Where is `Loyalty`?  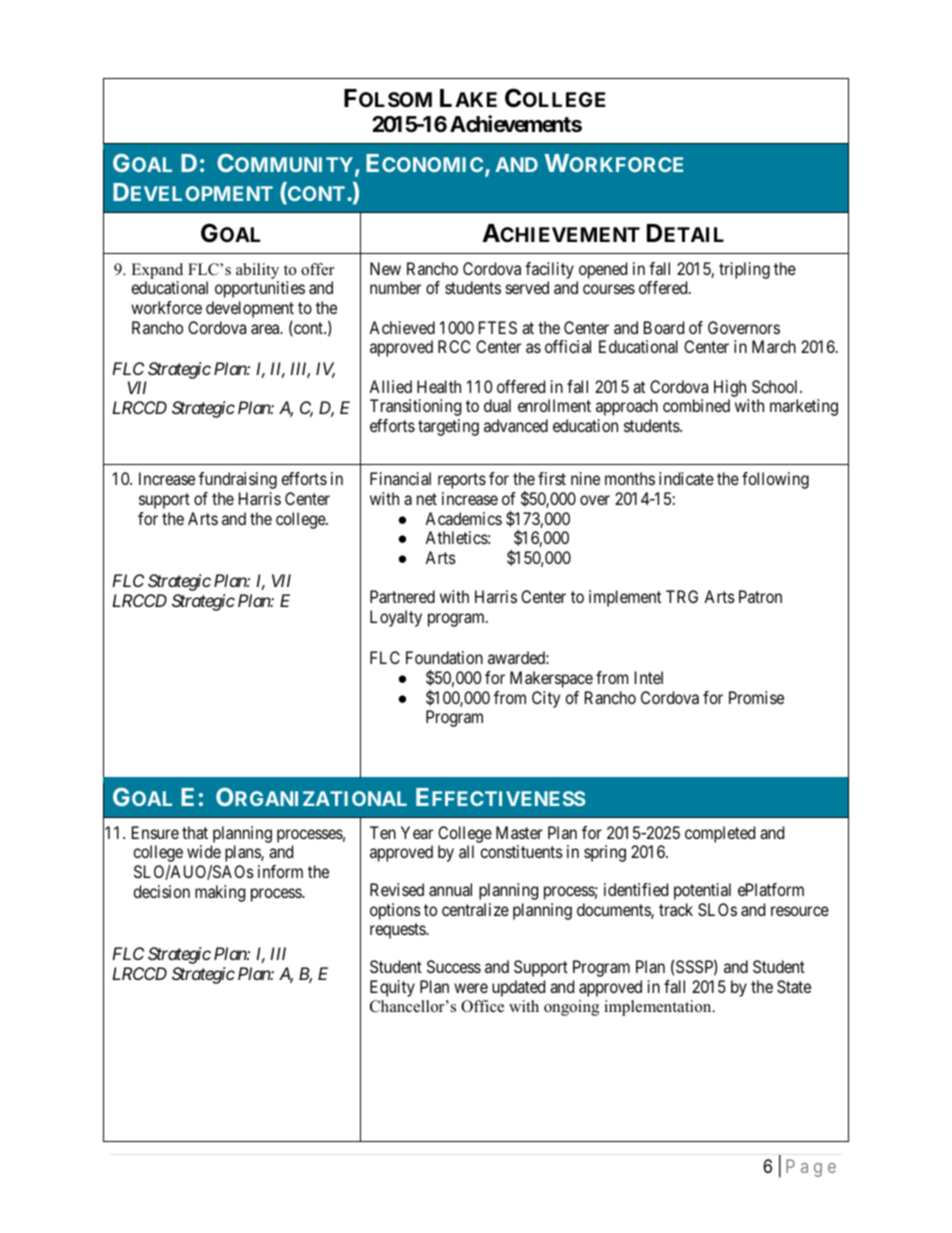
Loyalty is located at coordinates (396, 618).
